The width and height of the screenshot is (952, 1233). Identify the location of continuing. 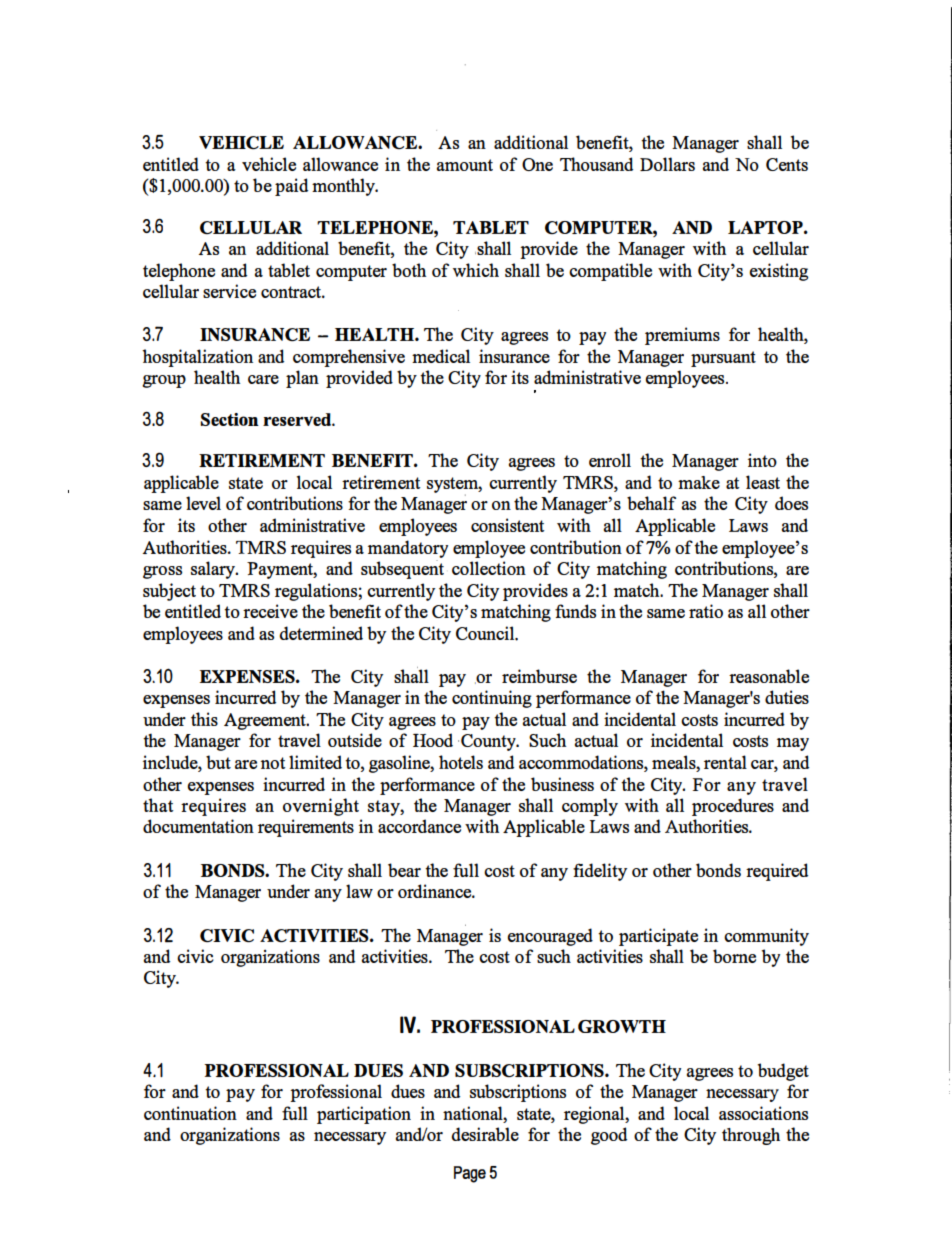
(492, 699).
